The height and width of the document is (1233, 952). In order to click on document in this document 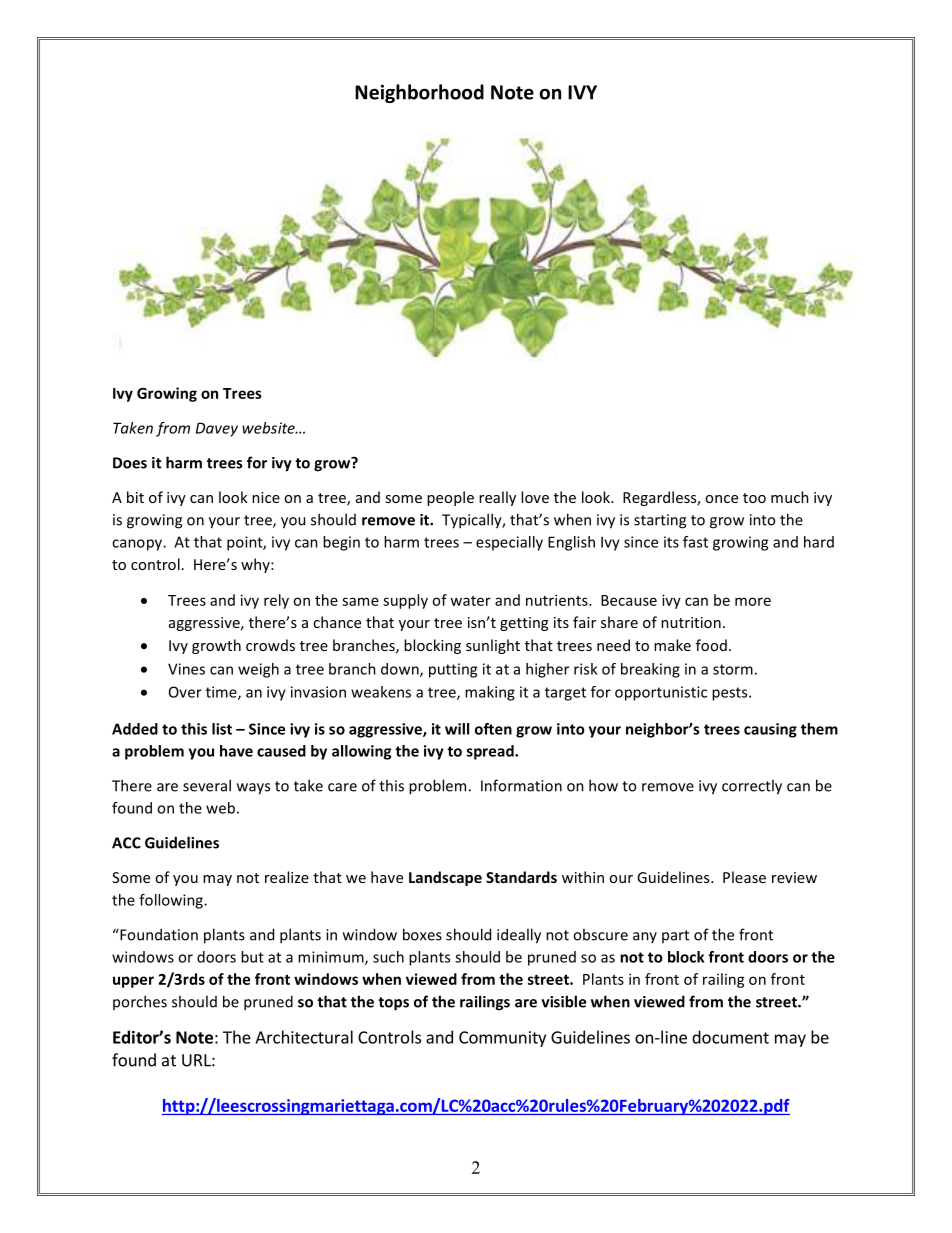, I will do `click(730, 1037)`.
